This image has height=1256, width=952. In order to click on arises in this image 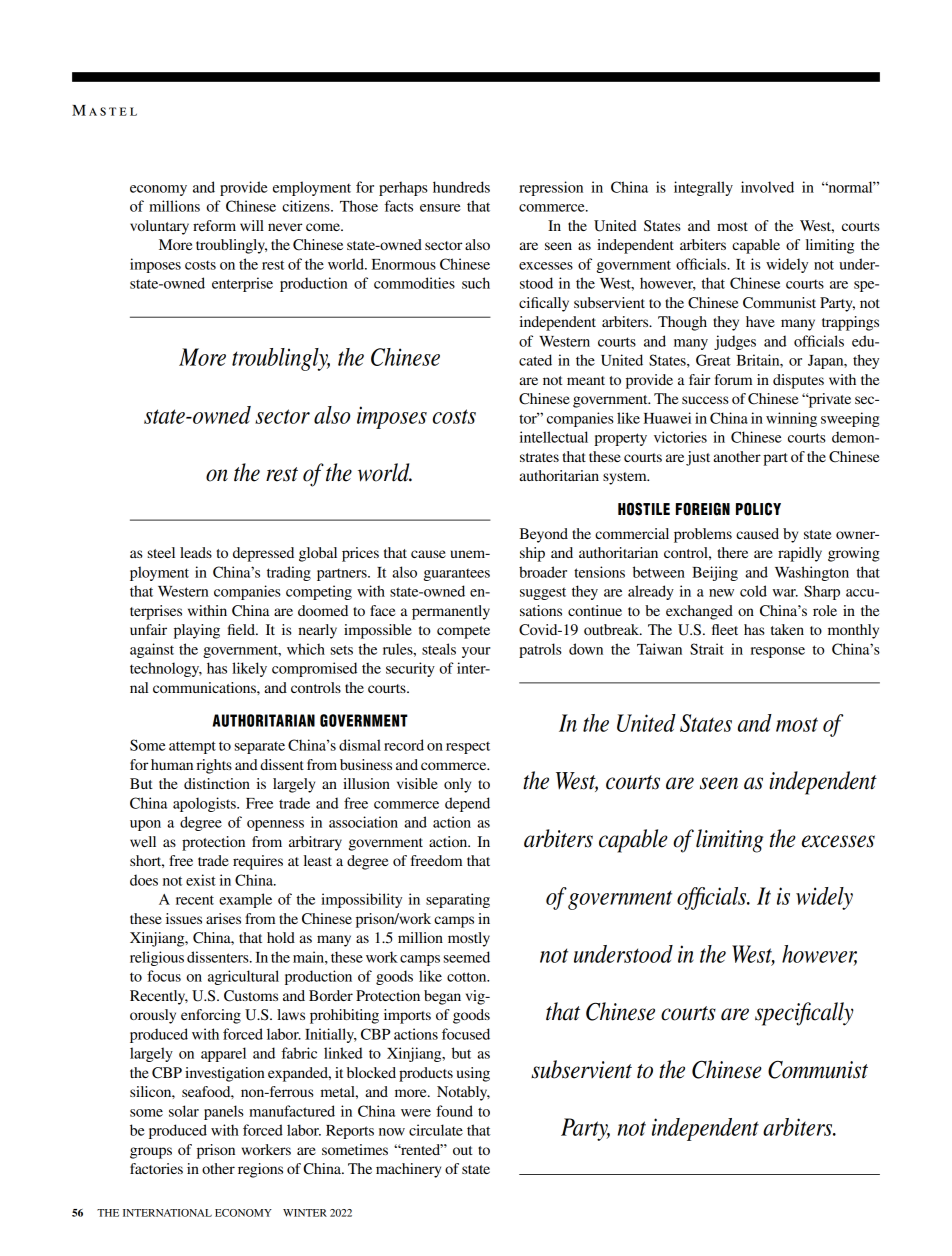, I will do `click(223, 918)`.
